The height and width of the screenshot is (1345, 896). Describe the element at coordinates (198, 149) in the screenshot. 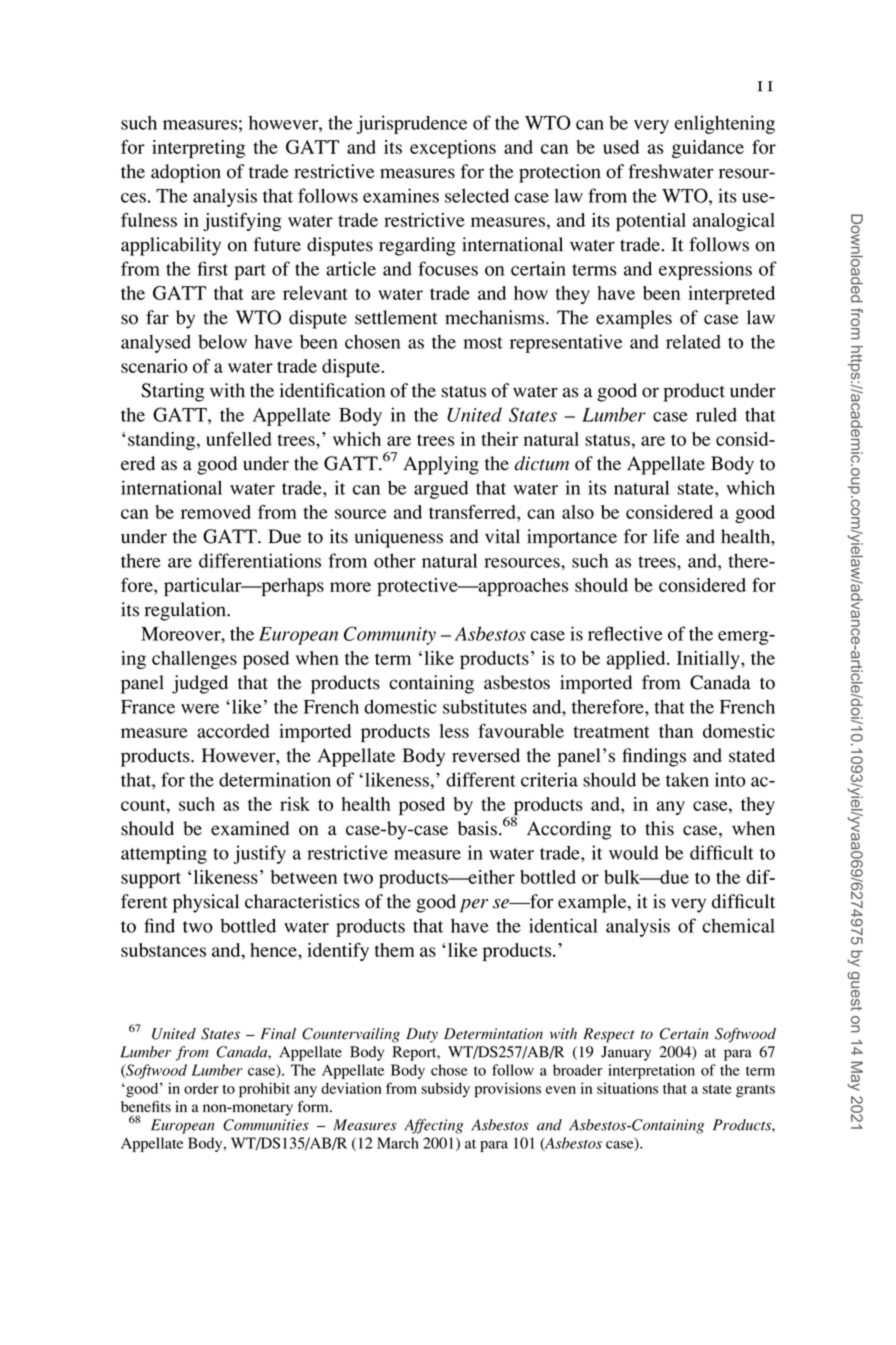

I see `interpreting` at that location.
